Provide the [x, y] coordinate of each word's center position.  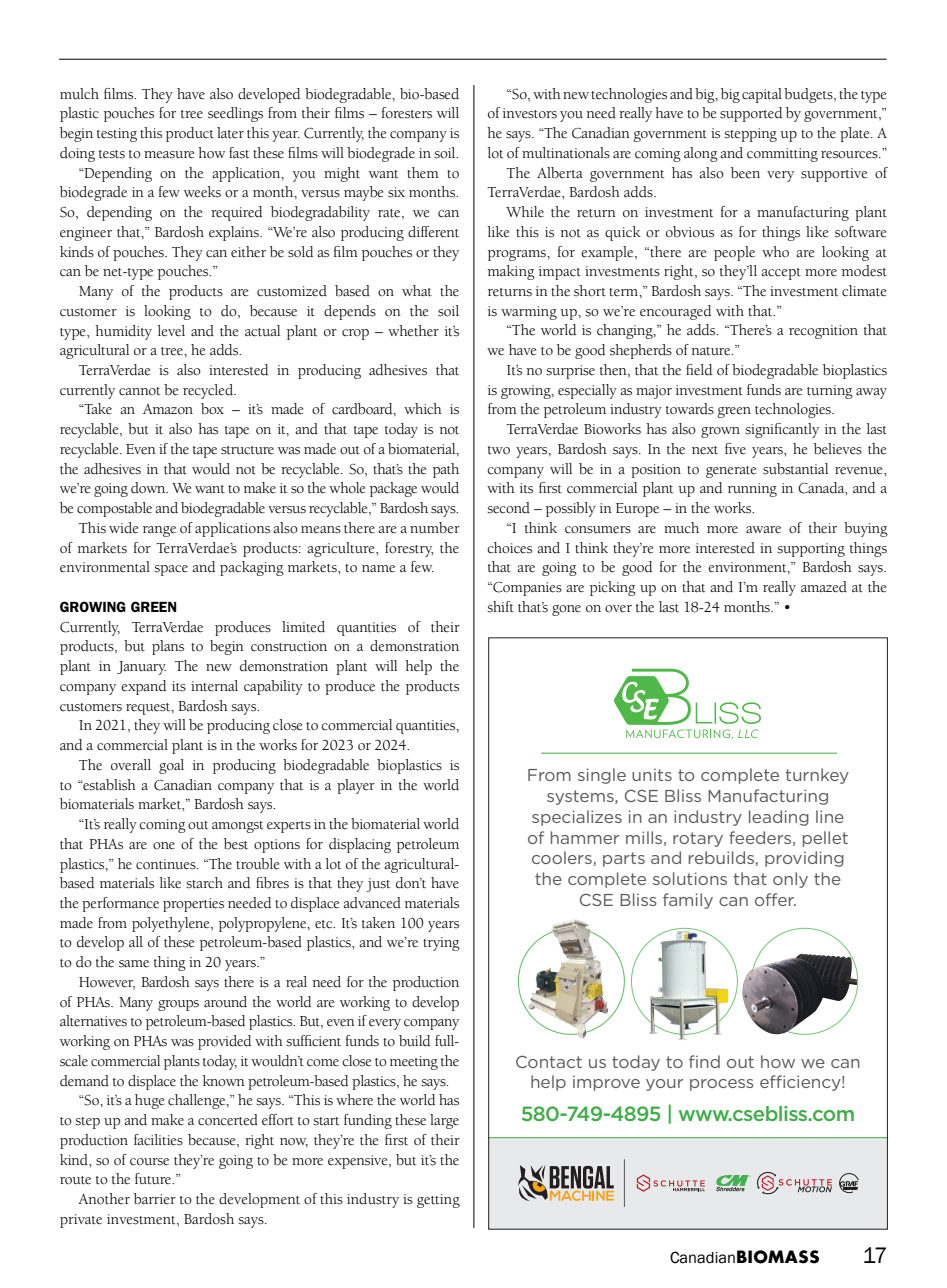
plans [168, 647]
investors [530, 113]
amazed [824, 587]
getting [438, 1201]
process [722, 1085]
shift [500, 607]
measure [169, 155]
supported [751, 114]
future [154, 1179]
